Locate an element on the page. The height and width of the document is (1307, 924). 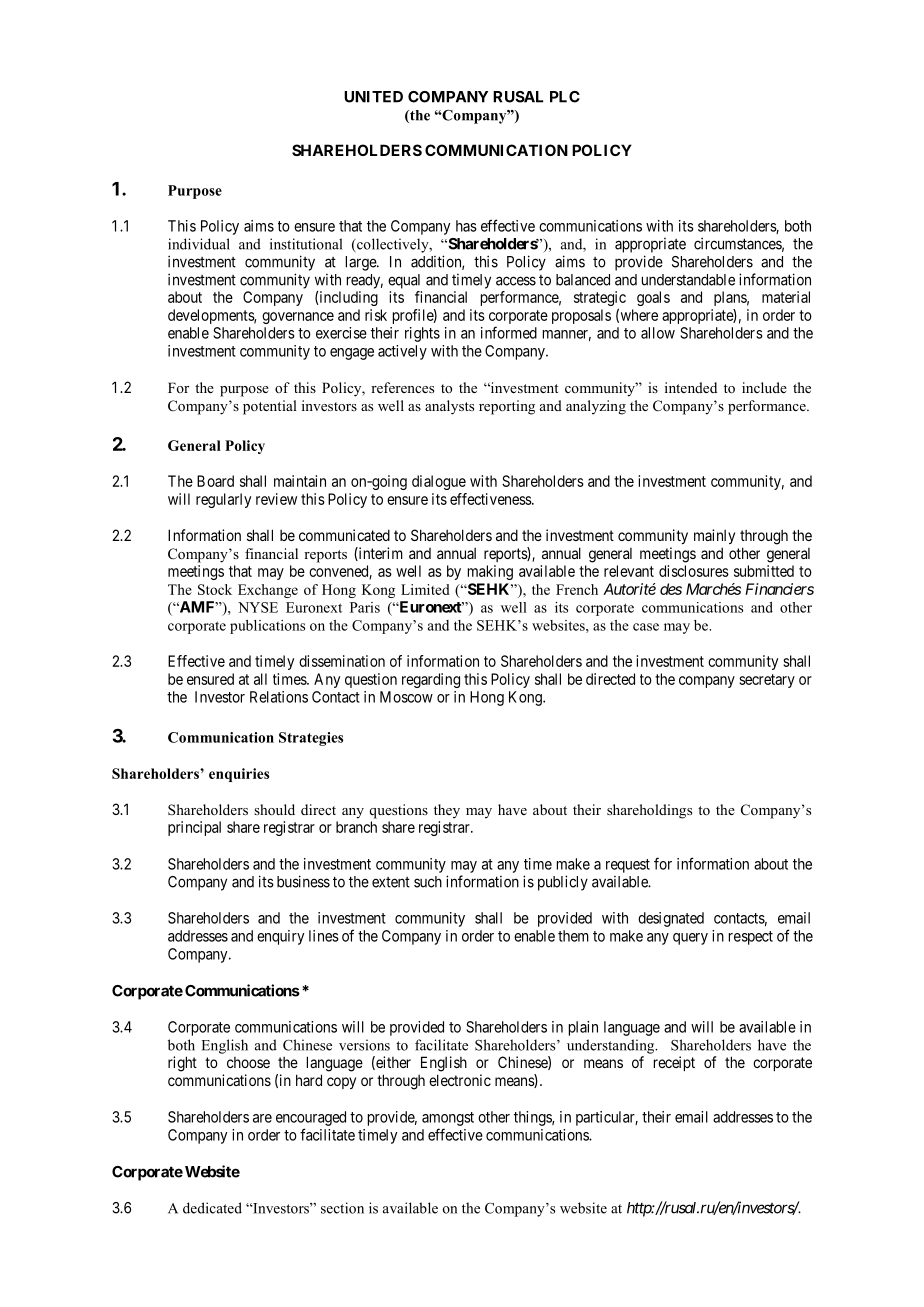
understandable is located at coordinates (688, 280).
